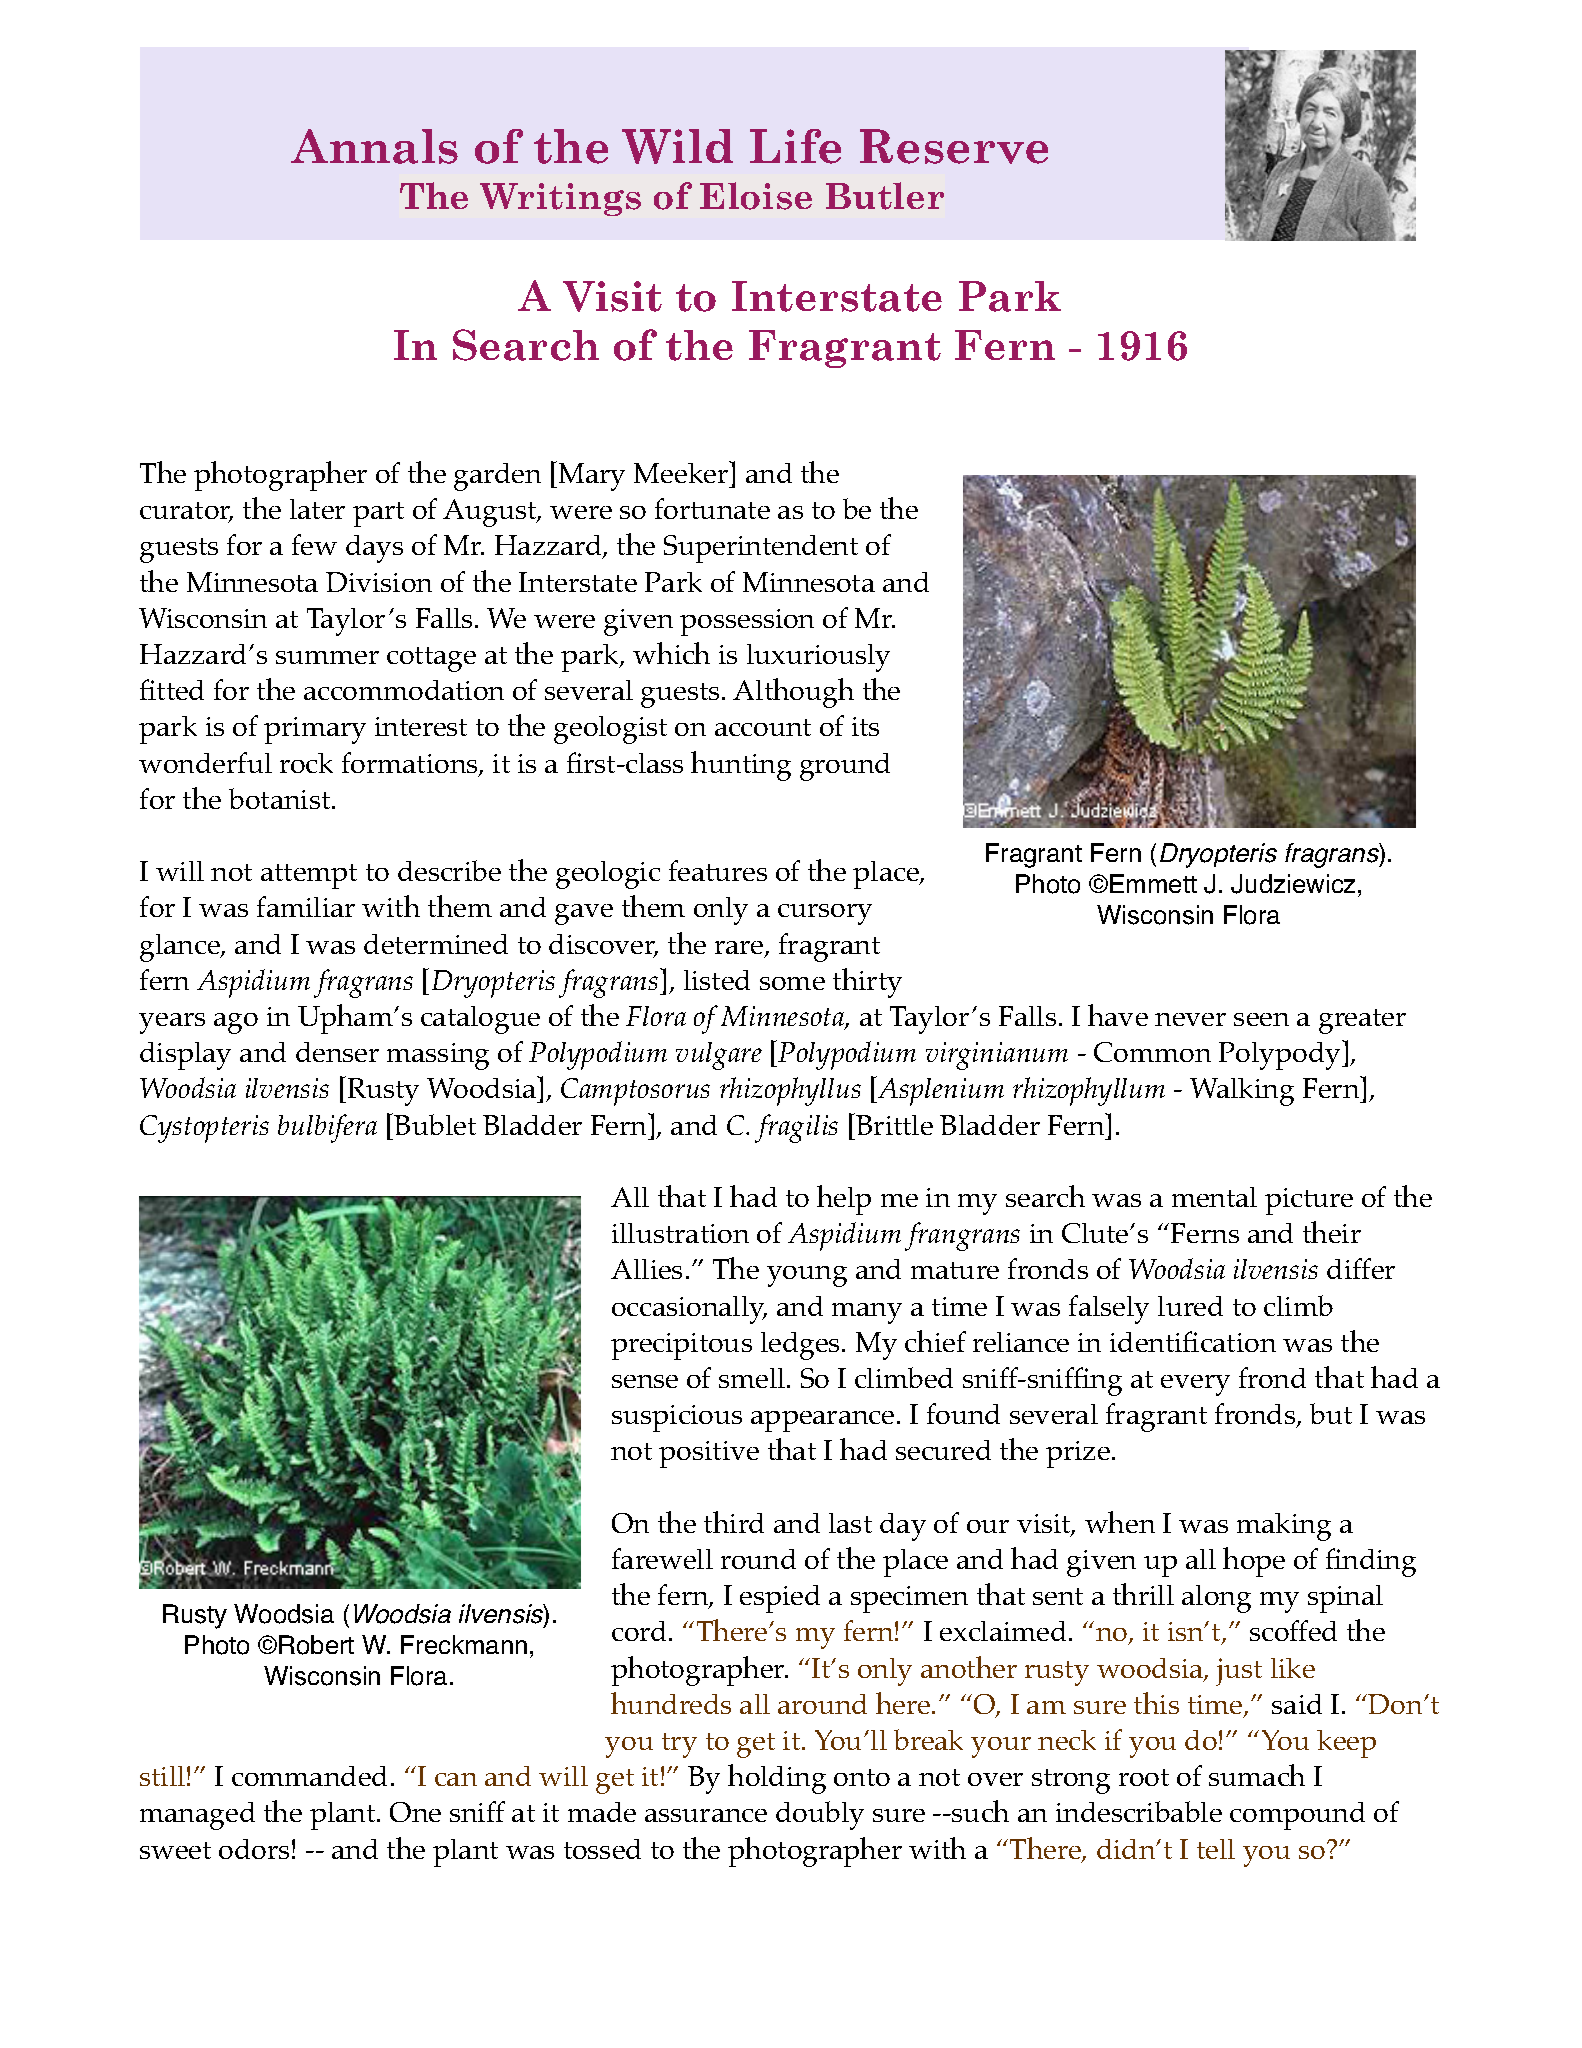 The image size is (1582, 2048). Describe the element at coordinates (807, 1276) in the image. I see `young` at that location.
